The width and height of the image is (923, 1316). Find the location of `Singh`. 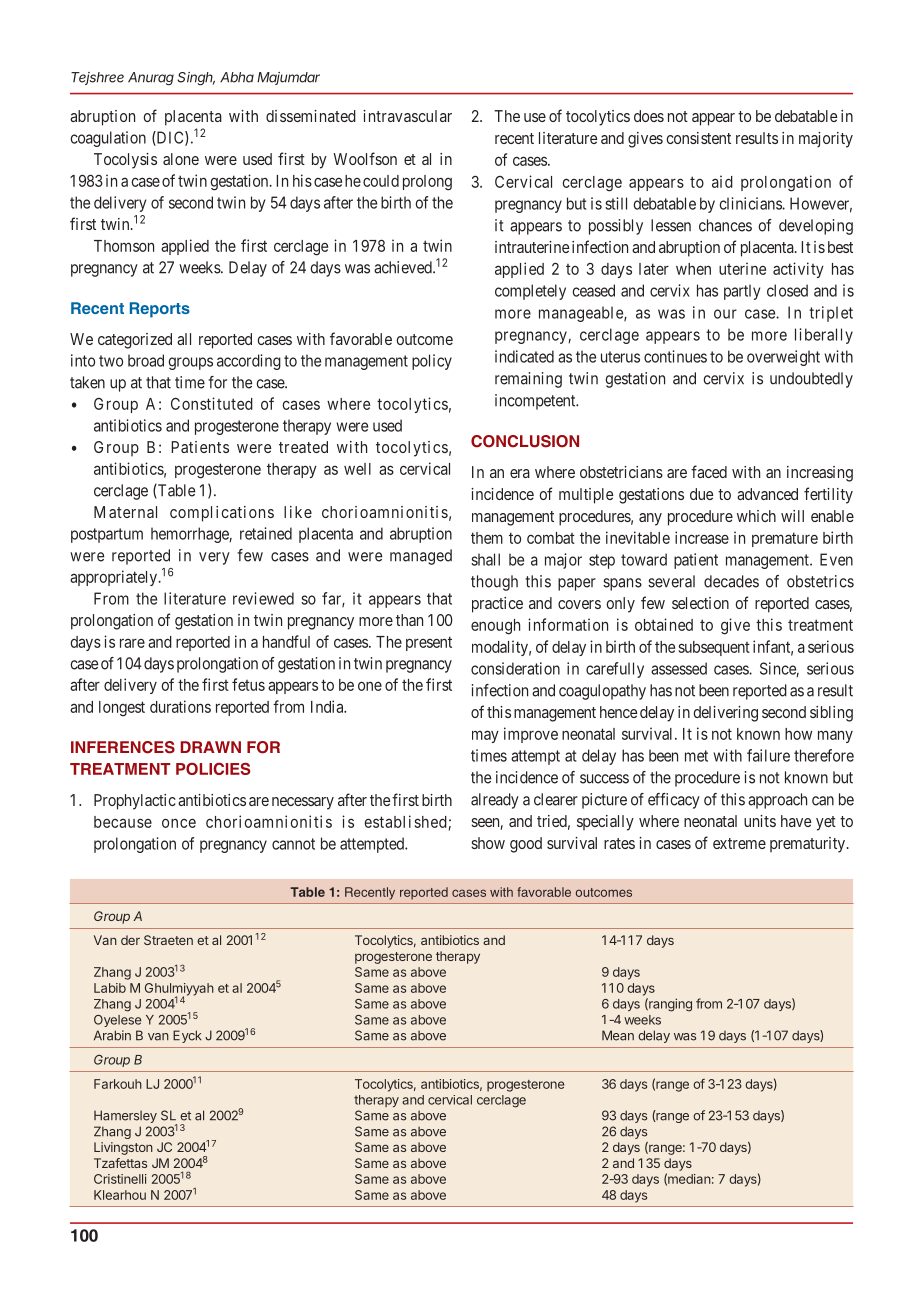

Singh is located at coordinates (196, 79).
